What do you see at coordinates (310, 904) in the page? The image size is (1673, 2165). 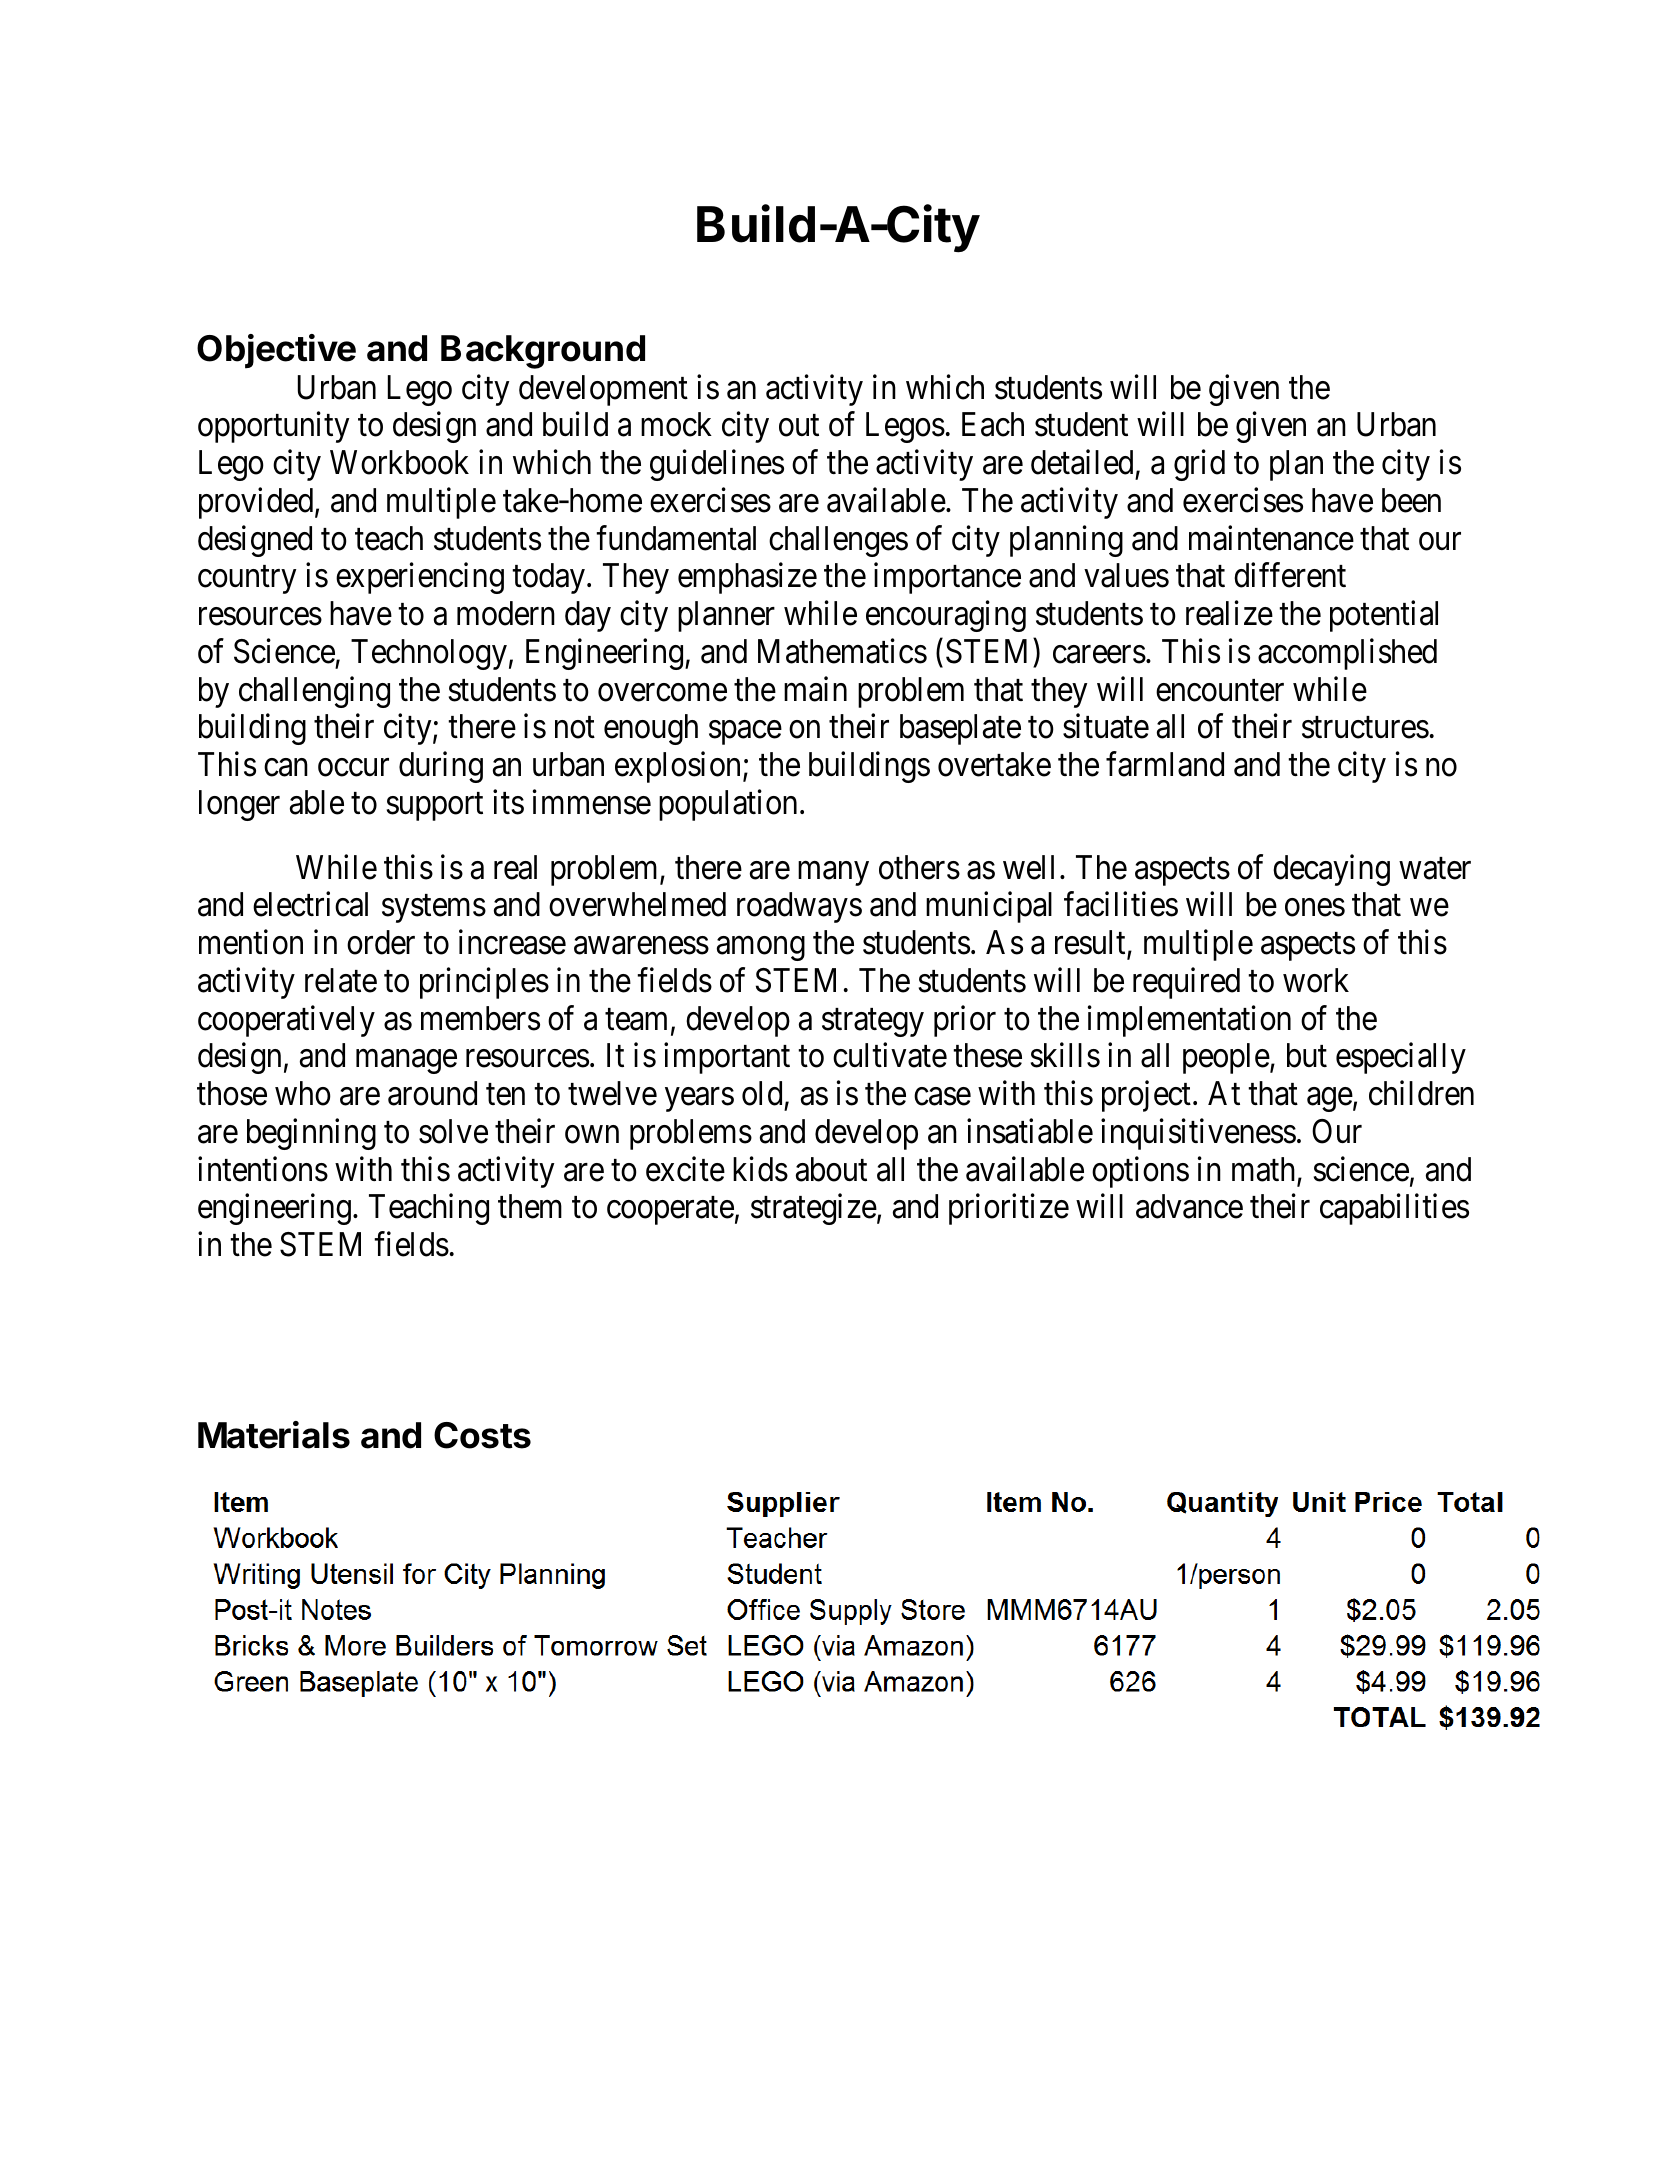 I see `electrical` at bounding box center [310, 904].
